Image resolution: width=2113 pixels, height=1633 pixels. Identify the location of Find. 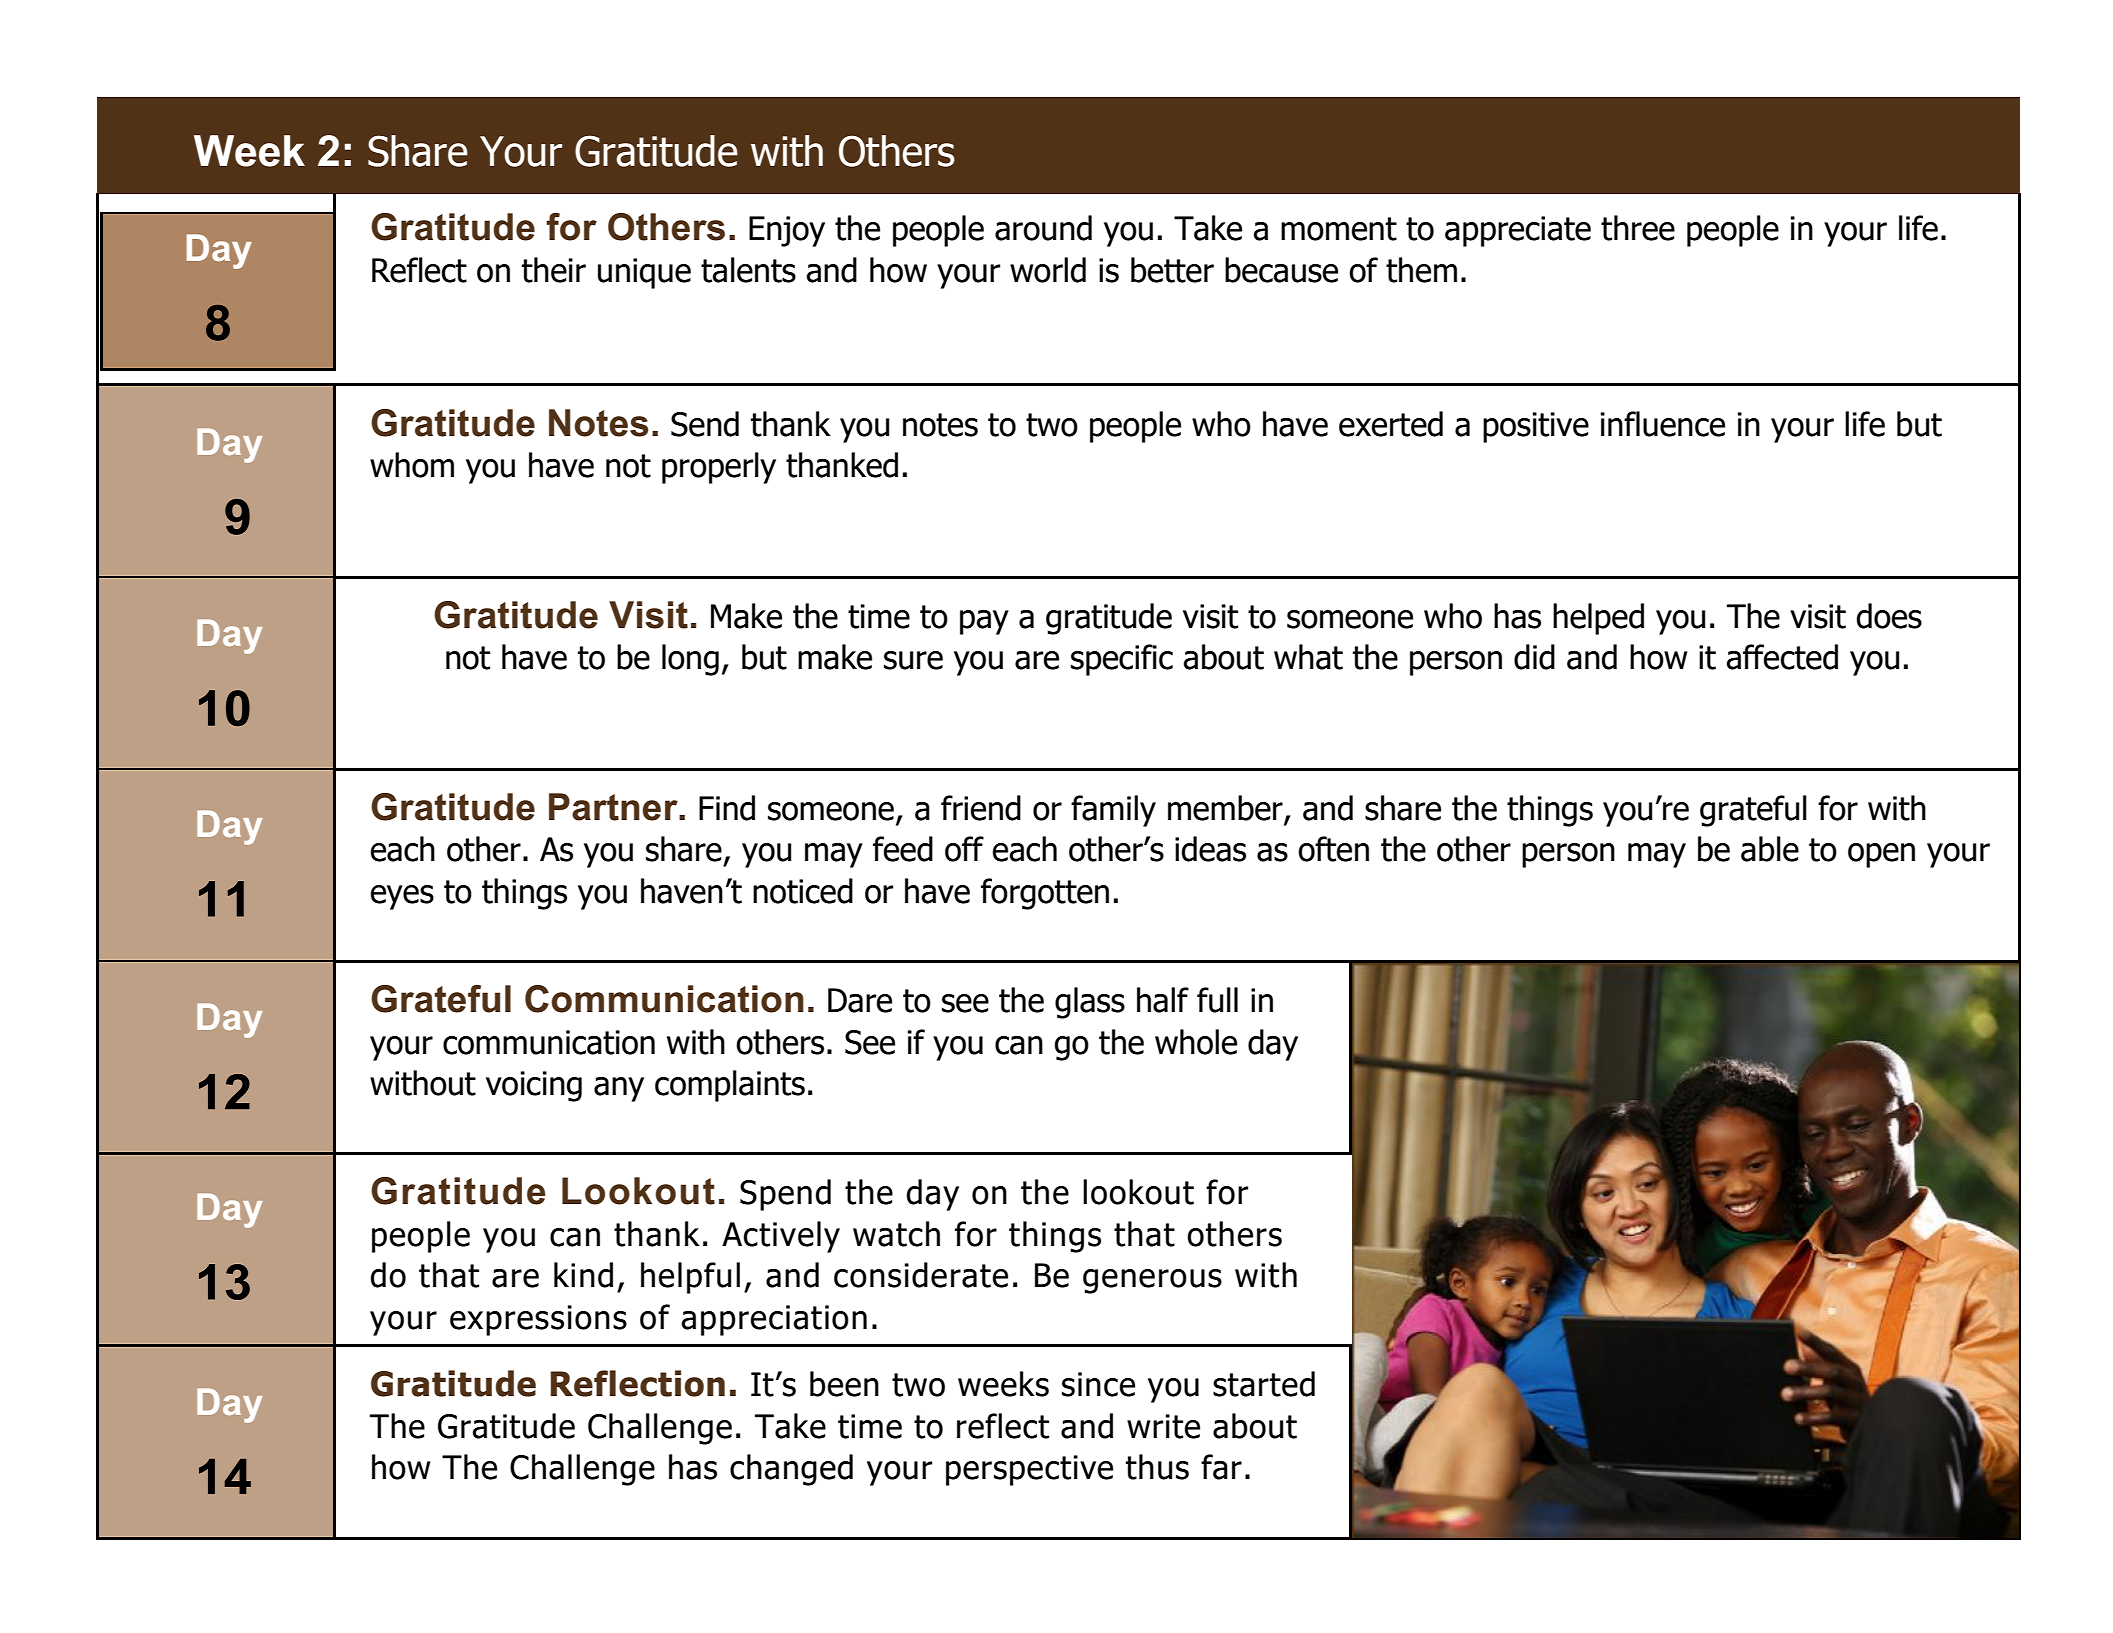
(727, 808).
